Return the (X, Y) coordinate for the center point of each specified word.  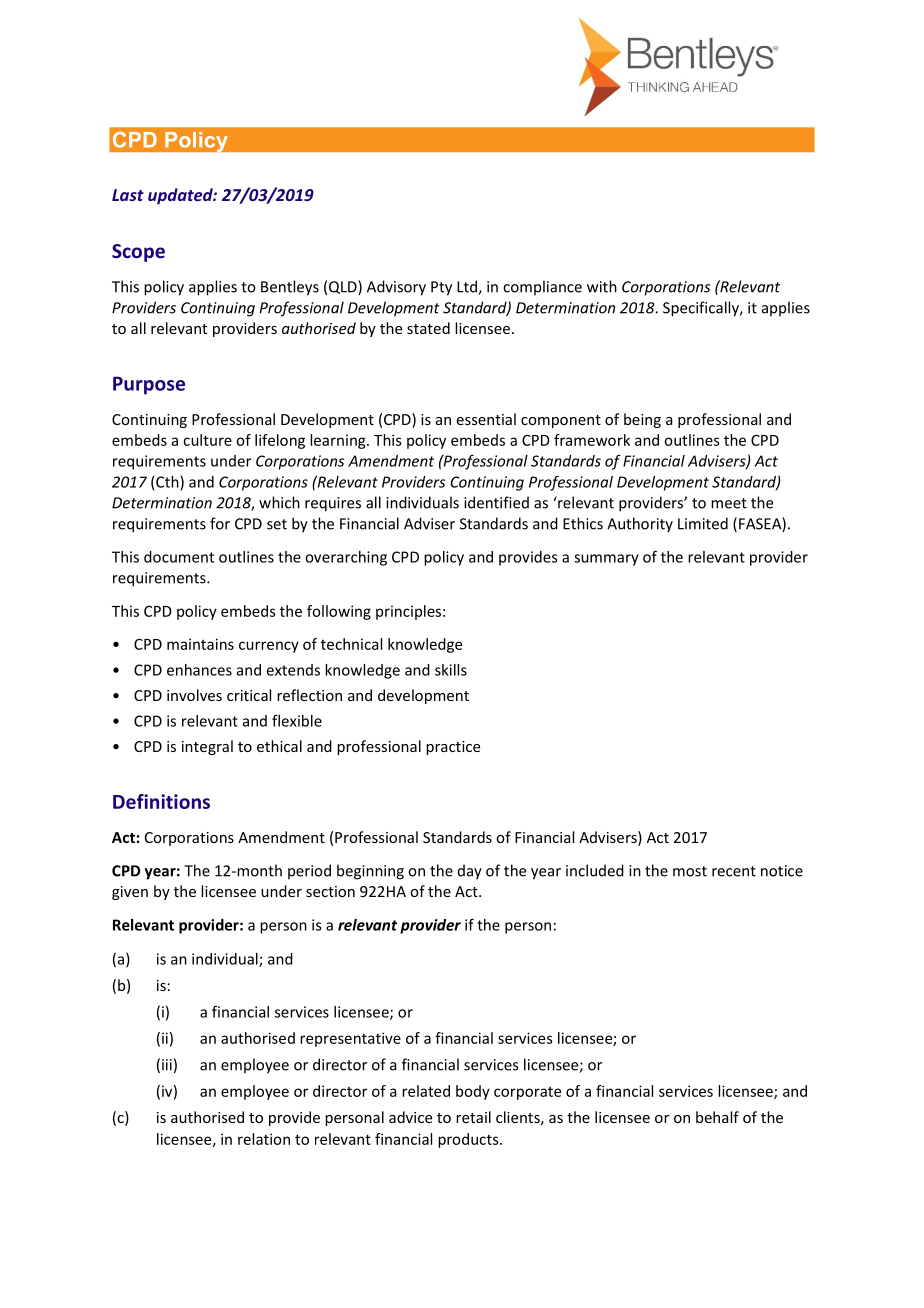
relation (264, 1139)
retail (473, 1117)
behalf (717, 1117)
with (602, 286)
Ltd (468, 287)
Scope (138, 253)
